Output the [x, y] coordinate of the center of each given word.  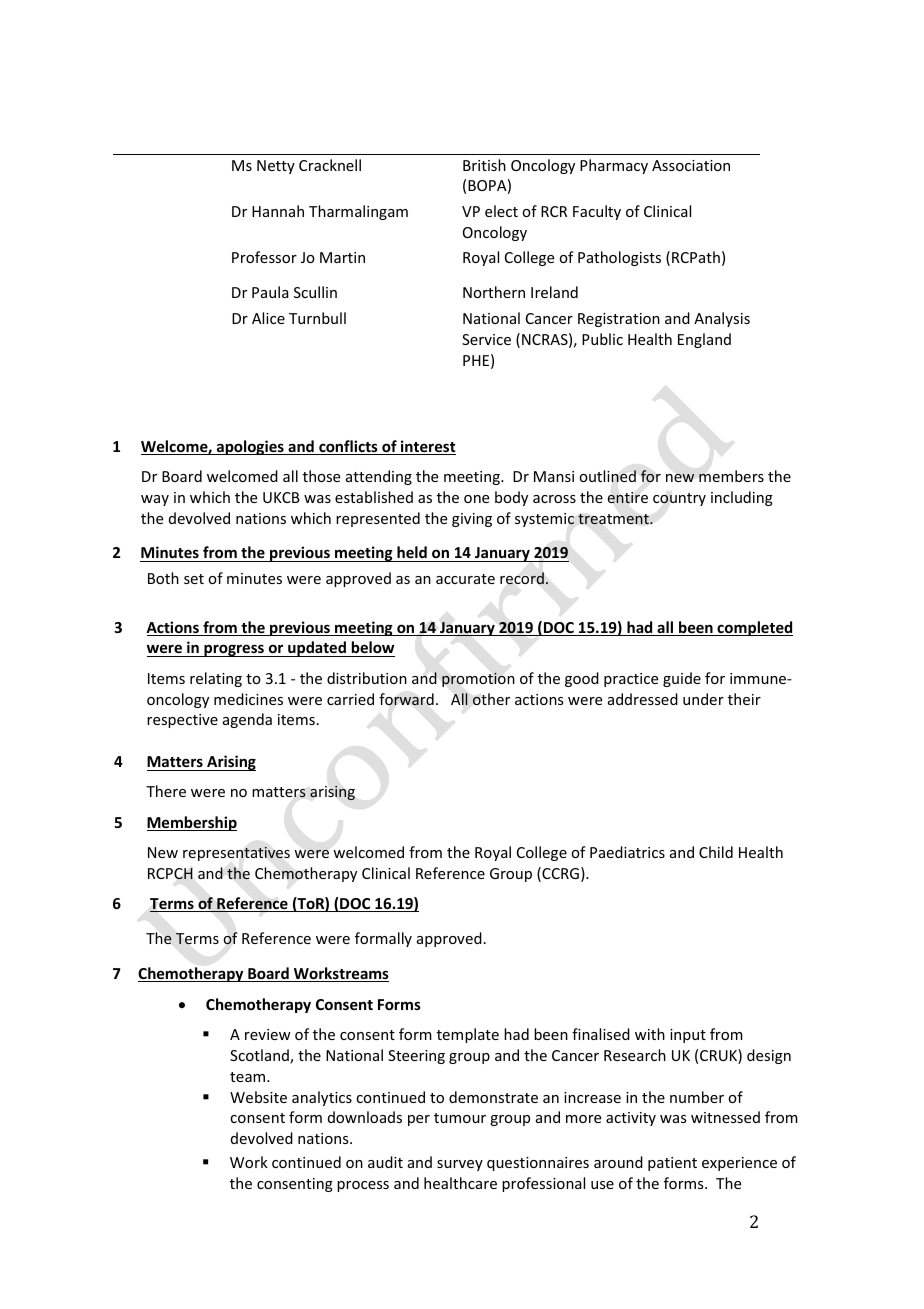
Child [716, 852]
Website [258, 1097]
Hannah [278, 211]
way [155, 500]
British [484, 165]
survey [460, 1165]
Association [691, 165]
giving [472, 520]
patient [672, 1164]
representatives [236, 853]
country [679, 499]
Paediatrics [627, 852]
